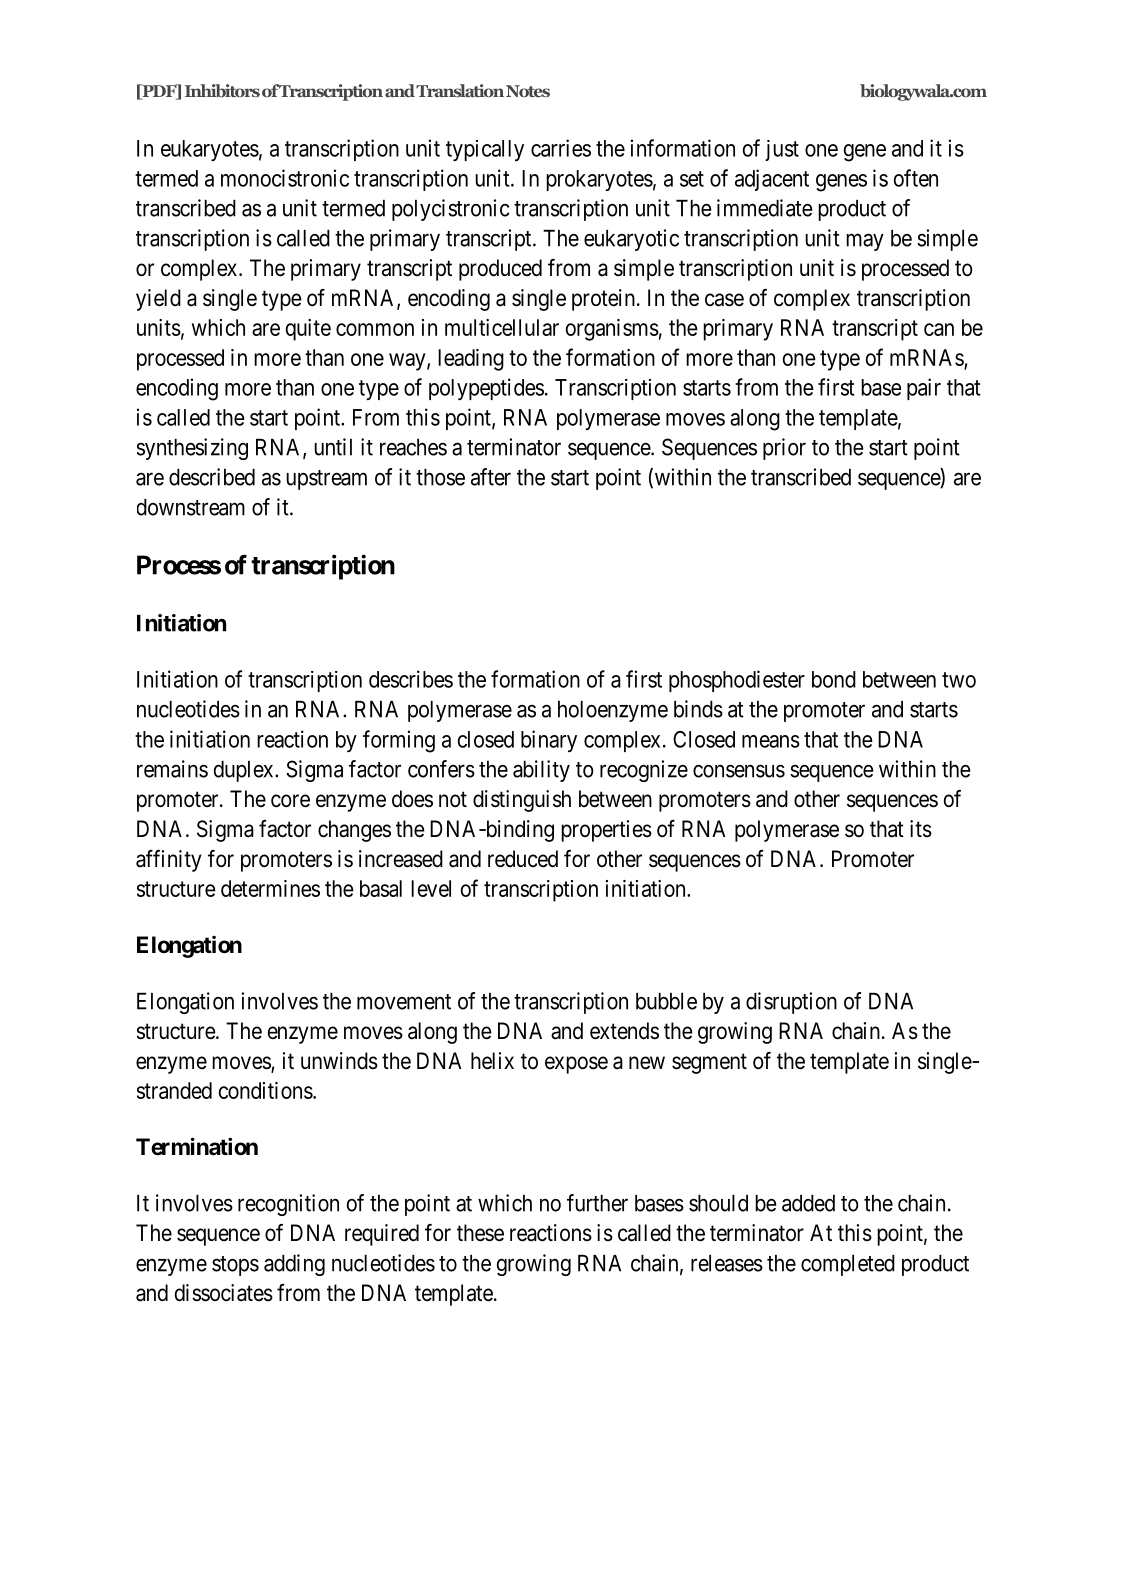  What do you see at coordinates (491, 477) in the page?
I see `after` at bounding box center [491, 477].
